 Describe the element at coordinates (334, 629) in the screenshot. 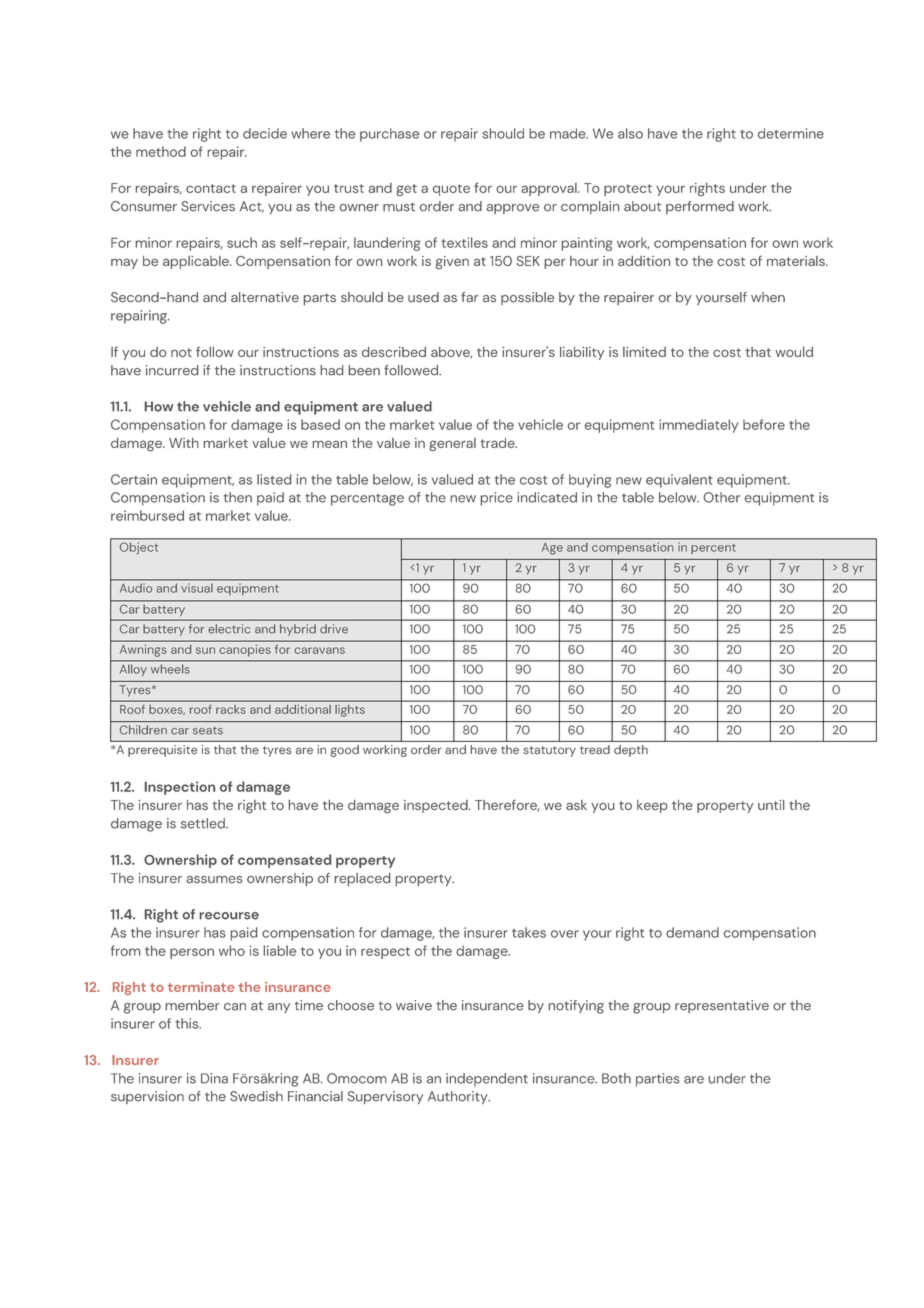

I see `drive` at that location.
